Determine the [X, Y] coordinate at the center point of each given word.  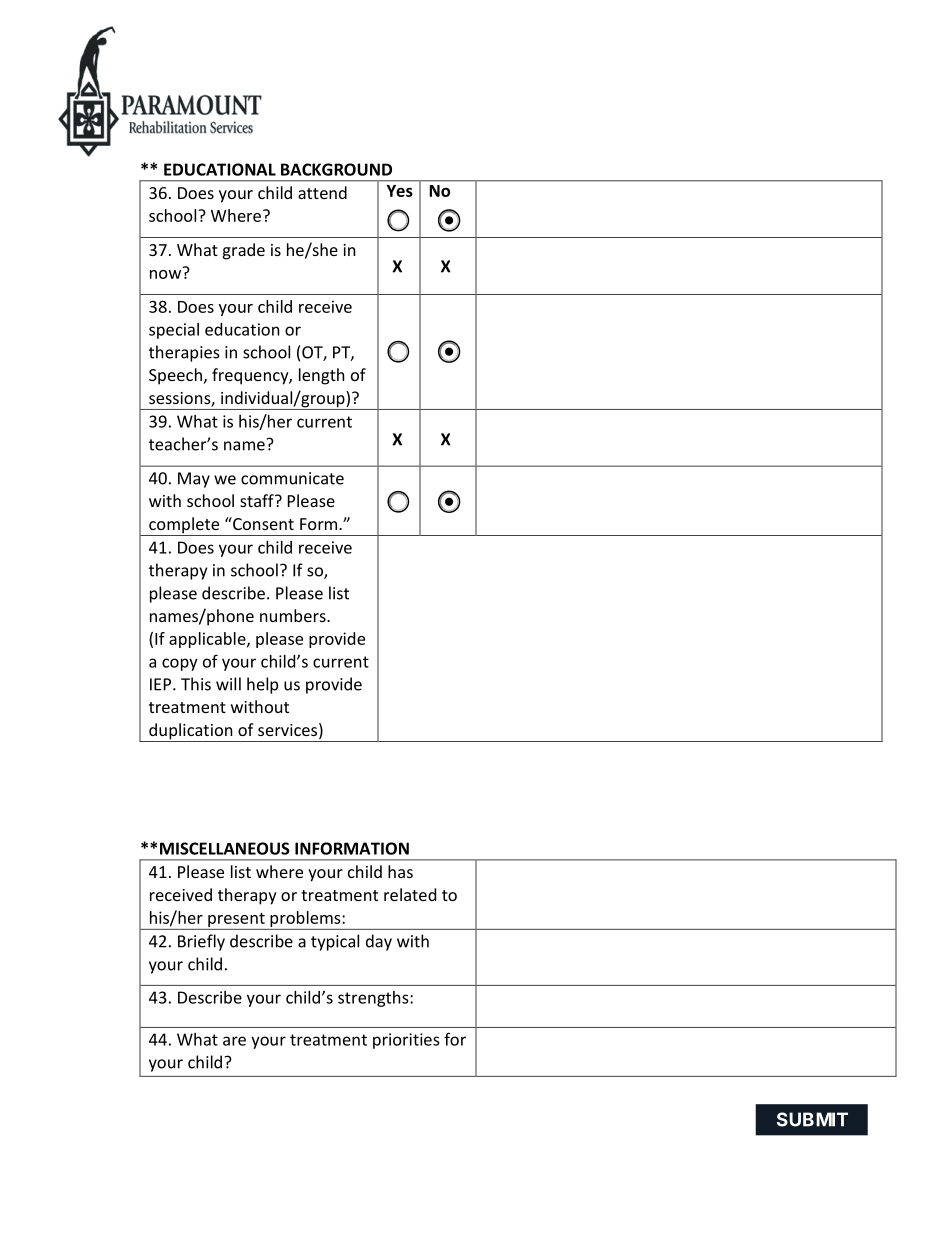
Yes [399, 191]
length [322, 376]
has [400, 871]
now [167, 273]
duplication [191, 732]
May [194, 480]
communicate [292, 478]
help [262, 685]
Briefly [201, 942]
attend [322, 192]
